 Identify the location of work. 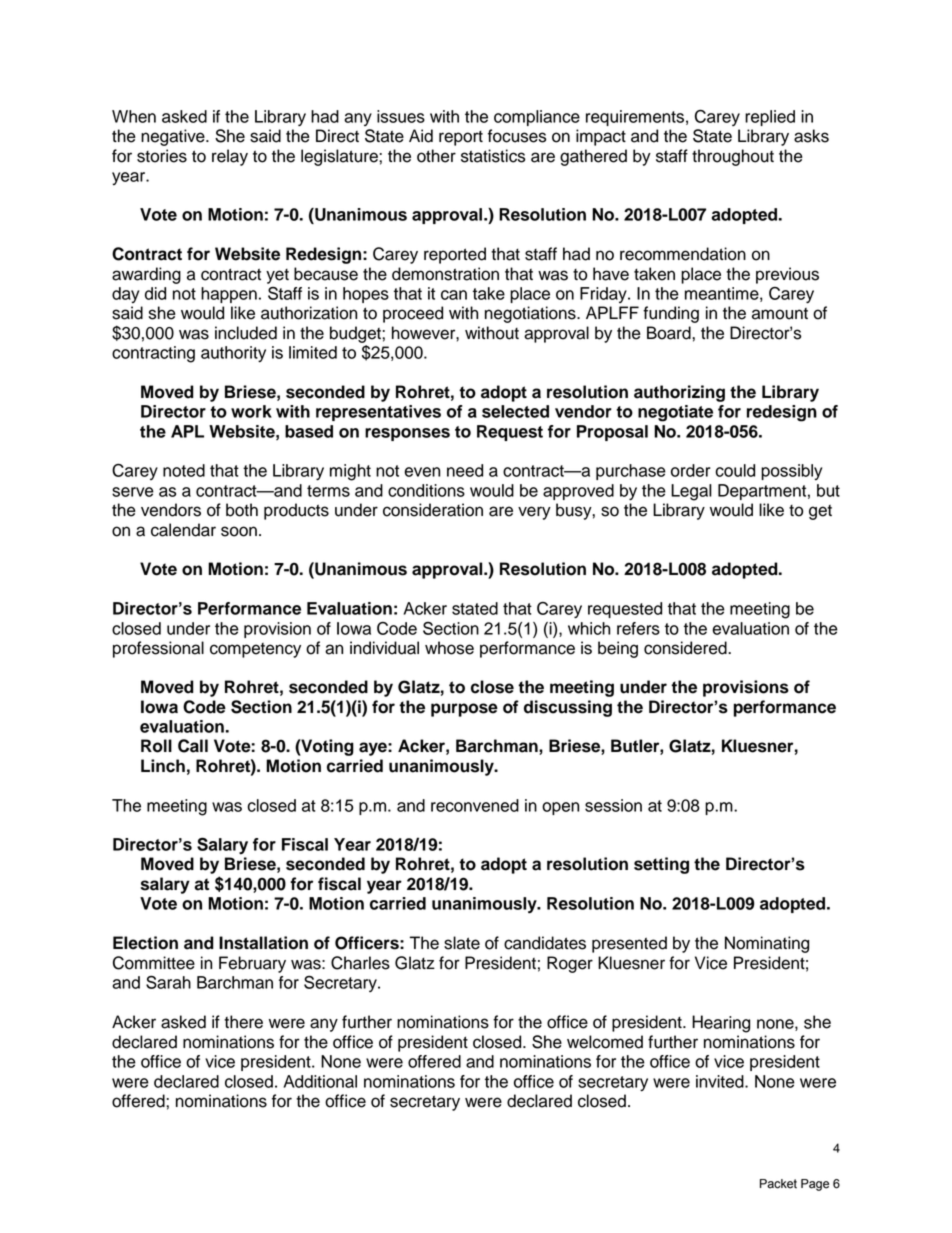
(251, 411).
